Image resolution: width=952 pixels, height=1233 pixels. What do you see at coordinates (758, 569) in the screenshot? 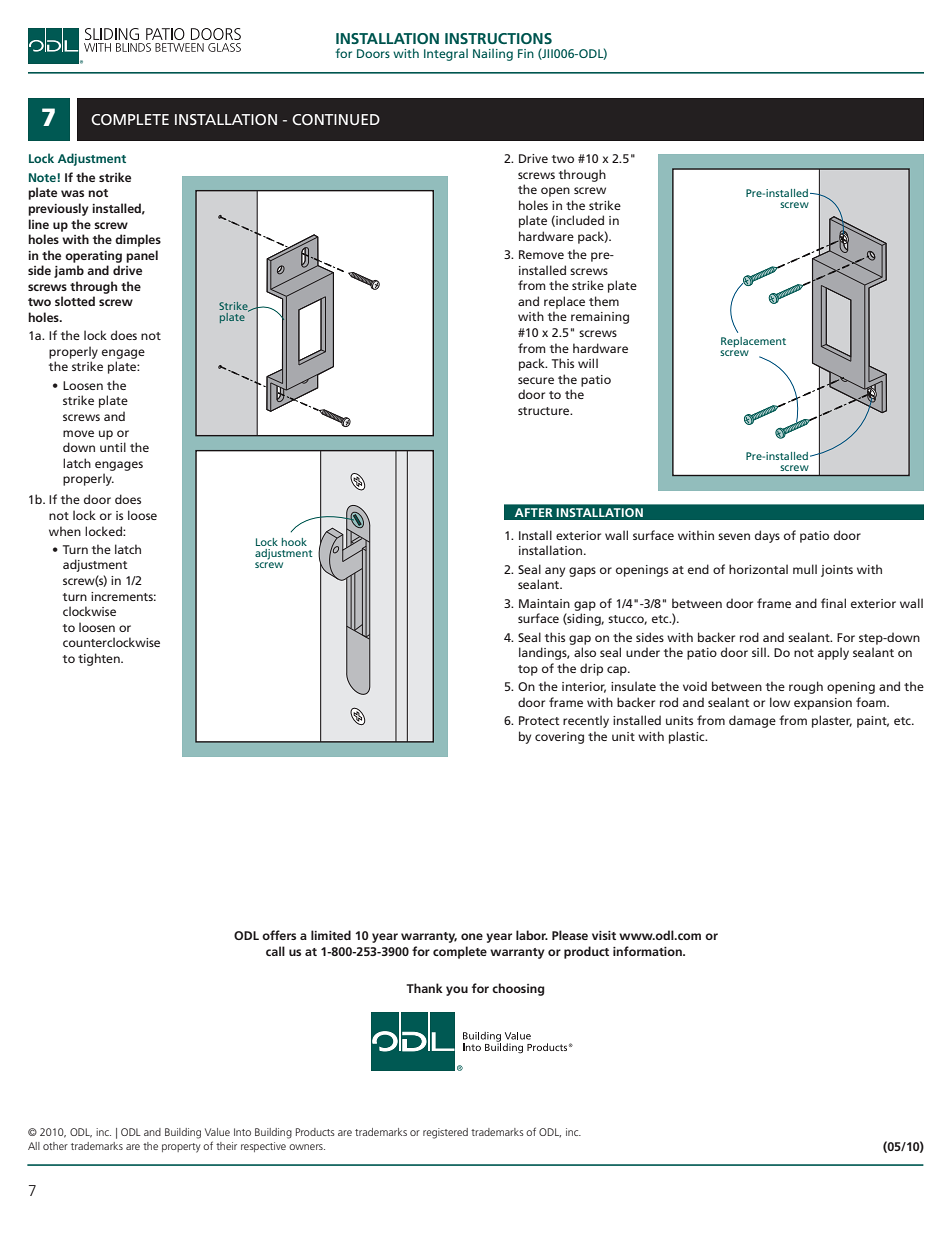
I see `horizontal` at bounding box center [758, 569].
